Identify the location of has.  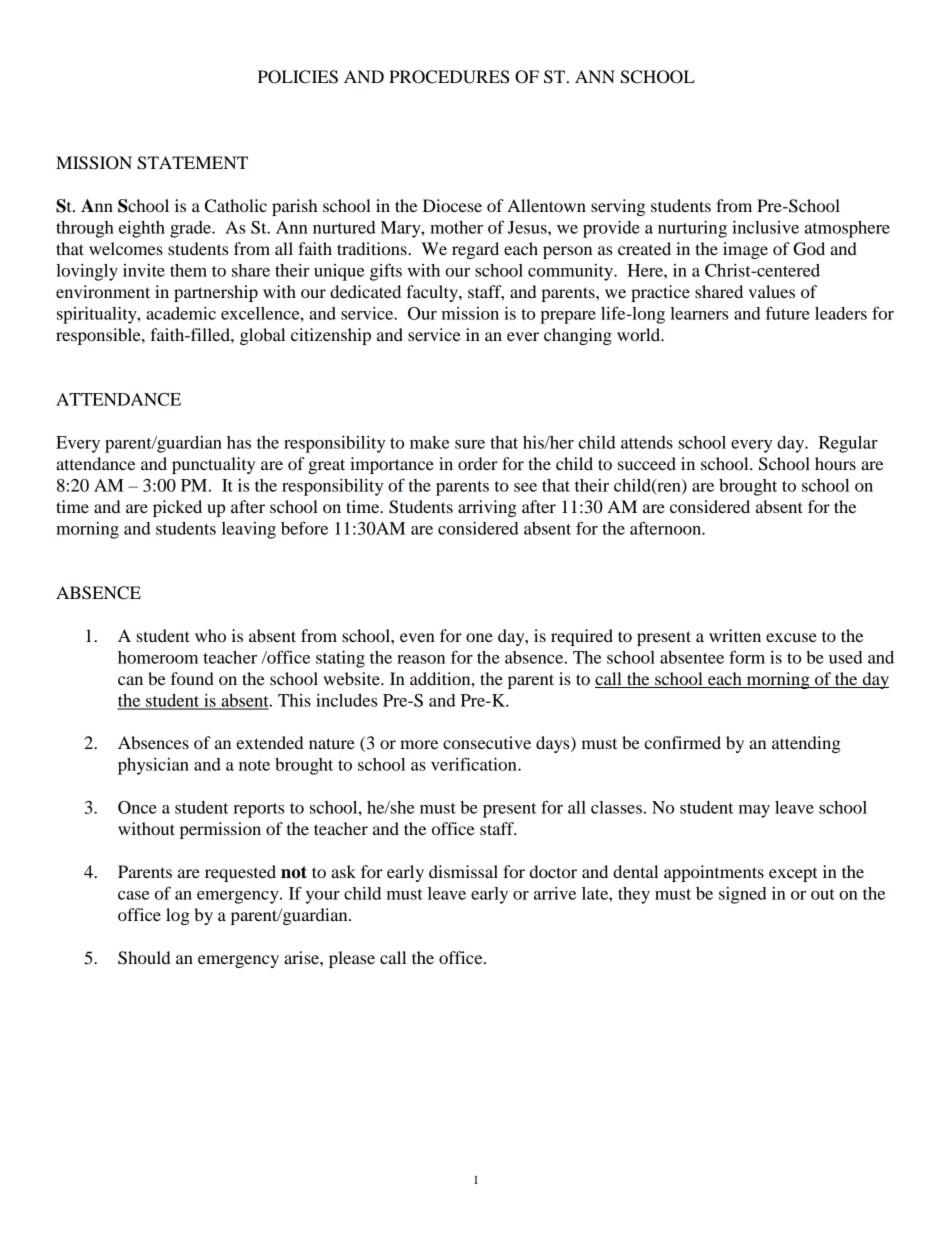
(239, 442).
